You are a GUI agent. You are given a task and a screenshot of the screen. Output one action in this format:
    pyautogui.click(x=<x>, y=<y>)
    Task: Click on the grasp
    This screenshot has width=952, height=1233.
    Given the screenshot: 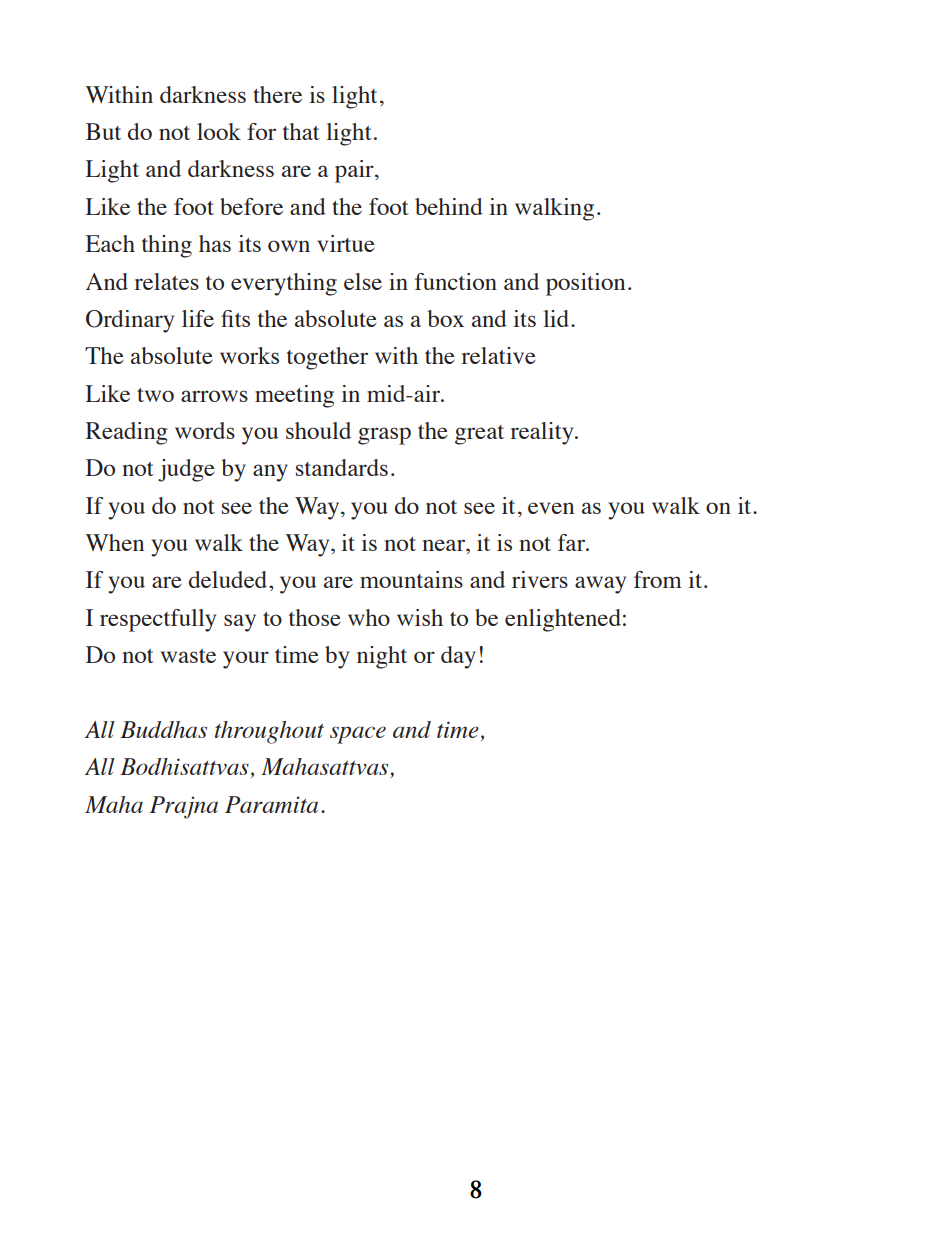 What is the action you would take?
    pyautogui.click(x=384, y=436)
